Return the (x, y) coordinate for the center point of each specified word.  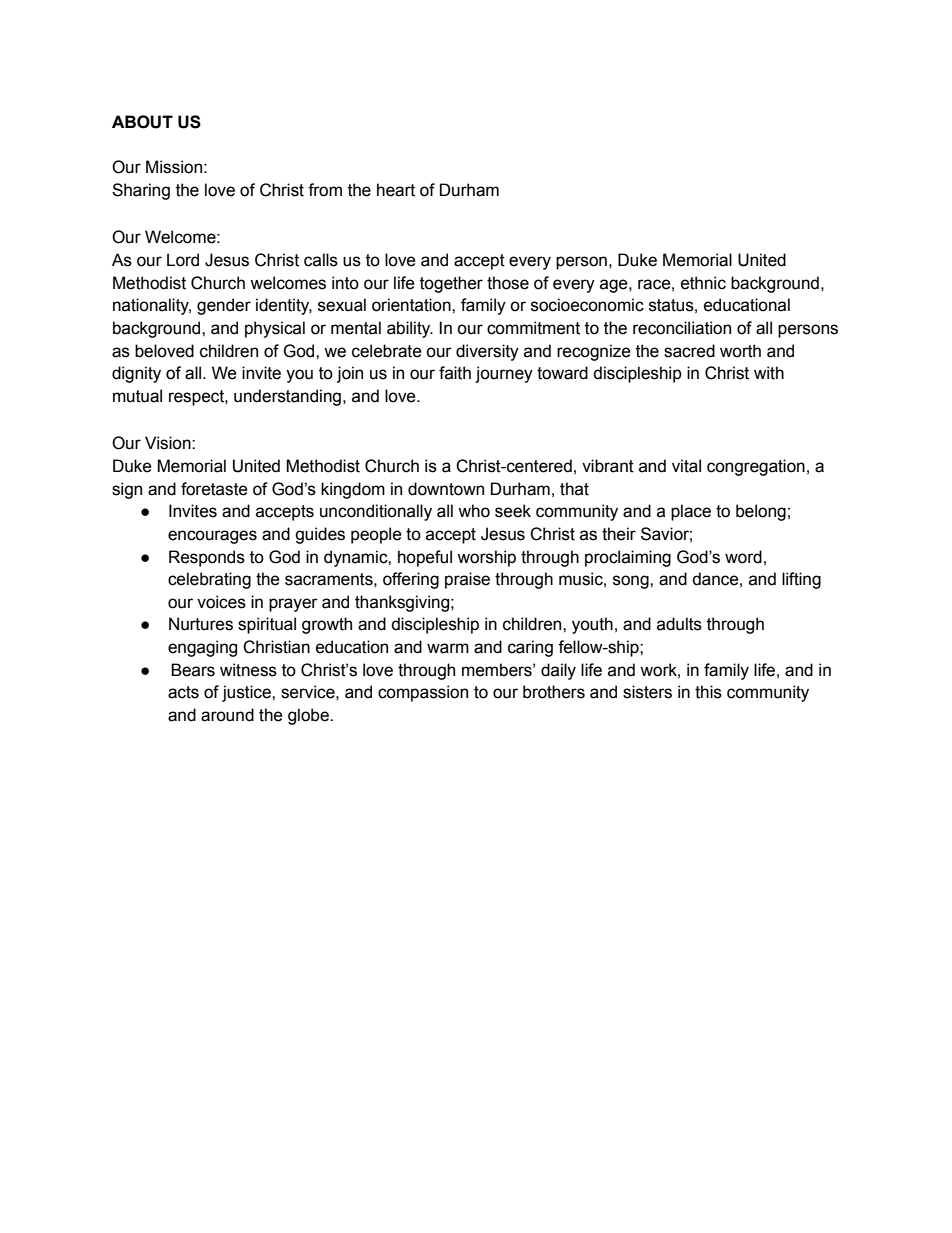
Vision (169, 443)
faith (455, 373)
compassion (423, 693)
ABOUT (142, 122)
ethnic (703, 283)
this (708, 692)
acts (183, 692)
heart (396, 190)
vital (686, 466)
